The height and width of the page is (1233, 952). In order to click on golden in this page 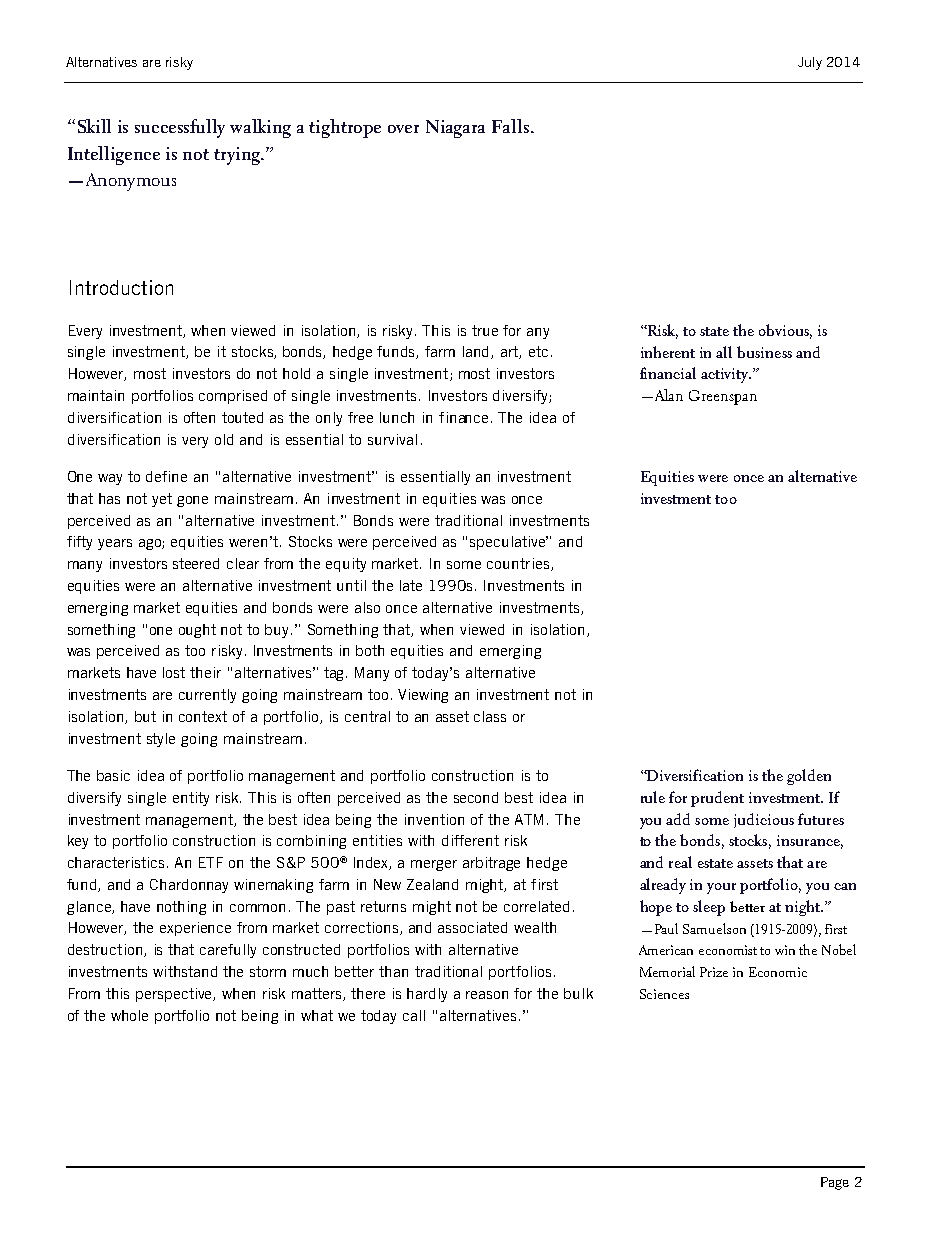, I will do `click(809, 777)`.
